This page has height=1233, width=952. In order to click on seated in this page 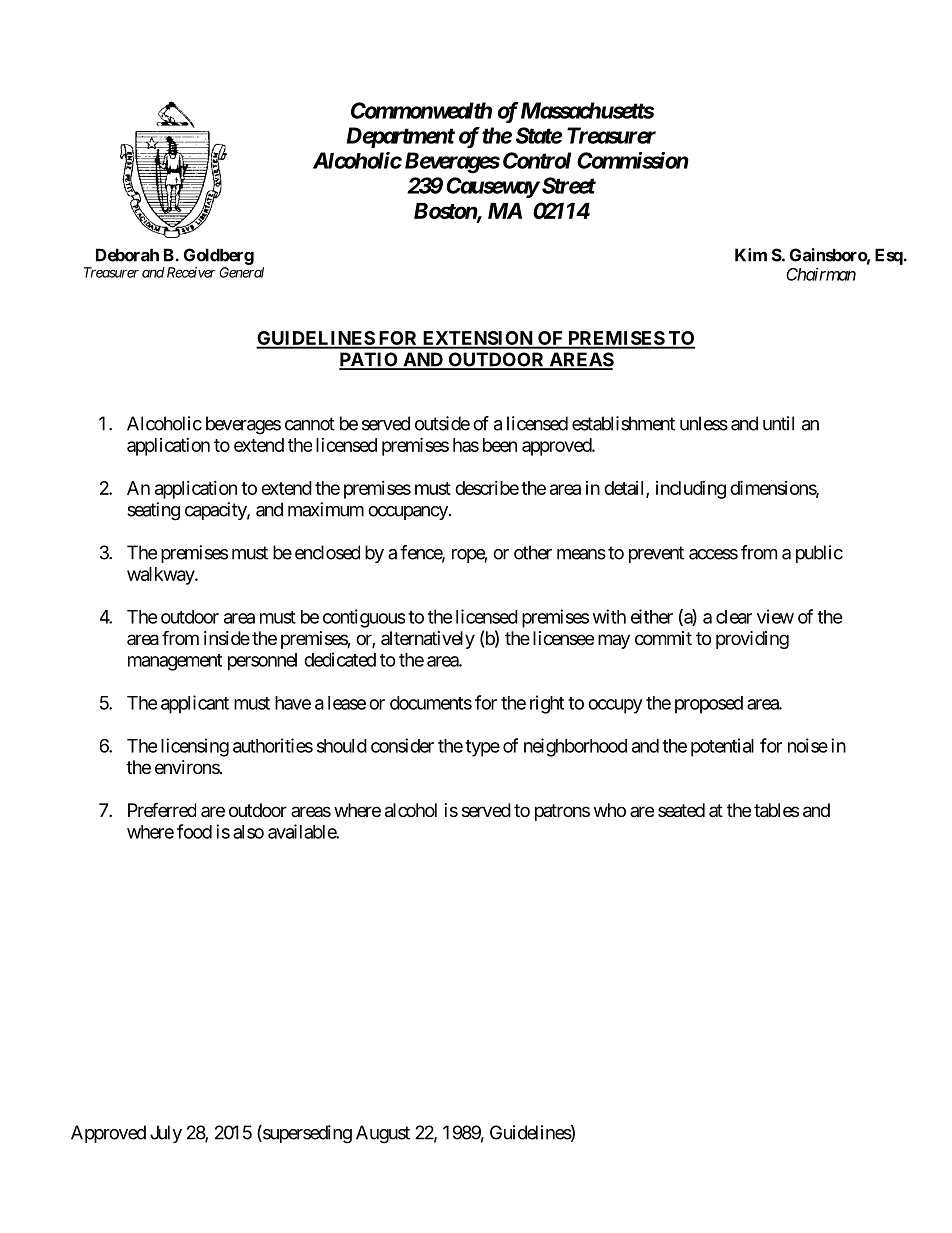, I will do `click(681, 810)`.
